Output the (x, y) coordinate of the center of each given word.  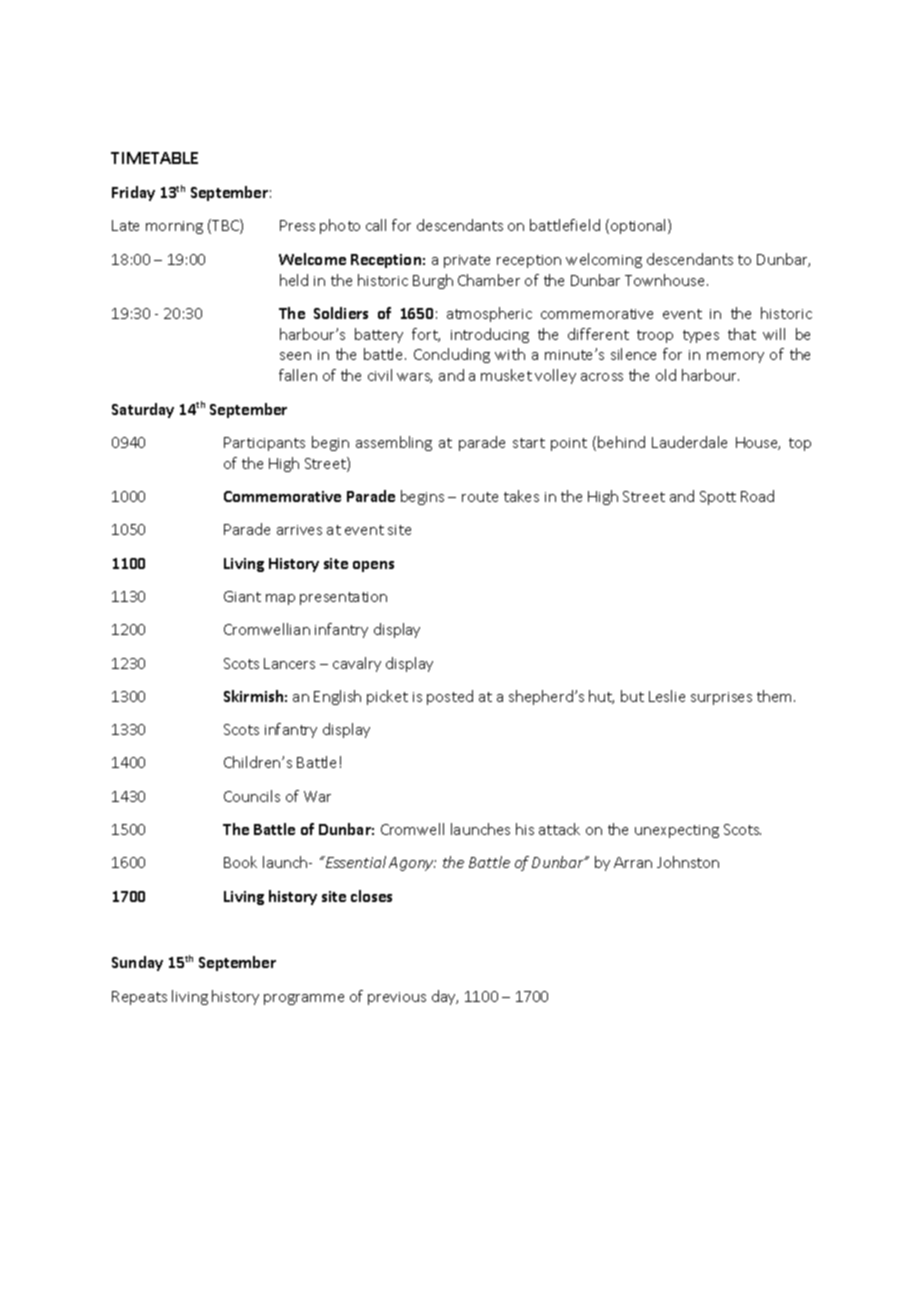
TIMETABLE (154, 158)
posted (450, 697)
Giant (242, 596)
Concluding (452, 355)
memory (735, 357)
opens (373, 566)
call (376, 225)
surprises (721, 698)
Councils (252, 796)
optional (640, 226)
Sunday (137, 963)
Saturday (143, 410)
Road (757, 496)
